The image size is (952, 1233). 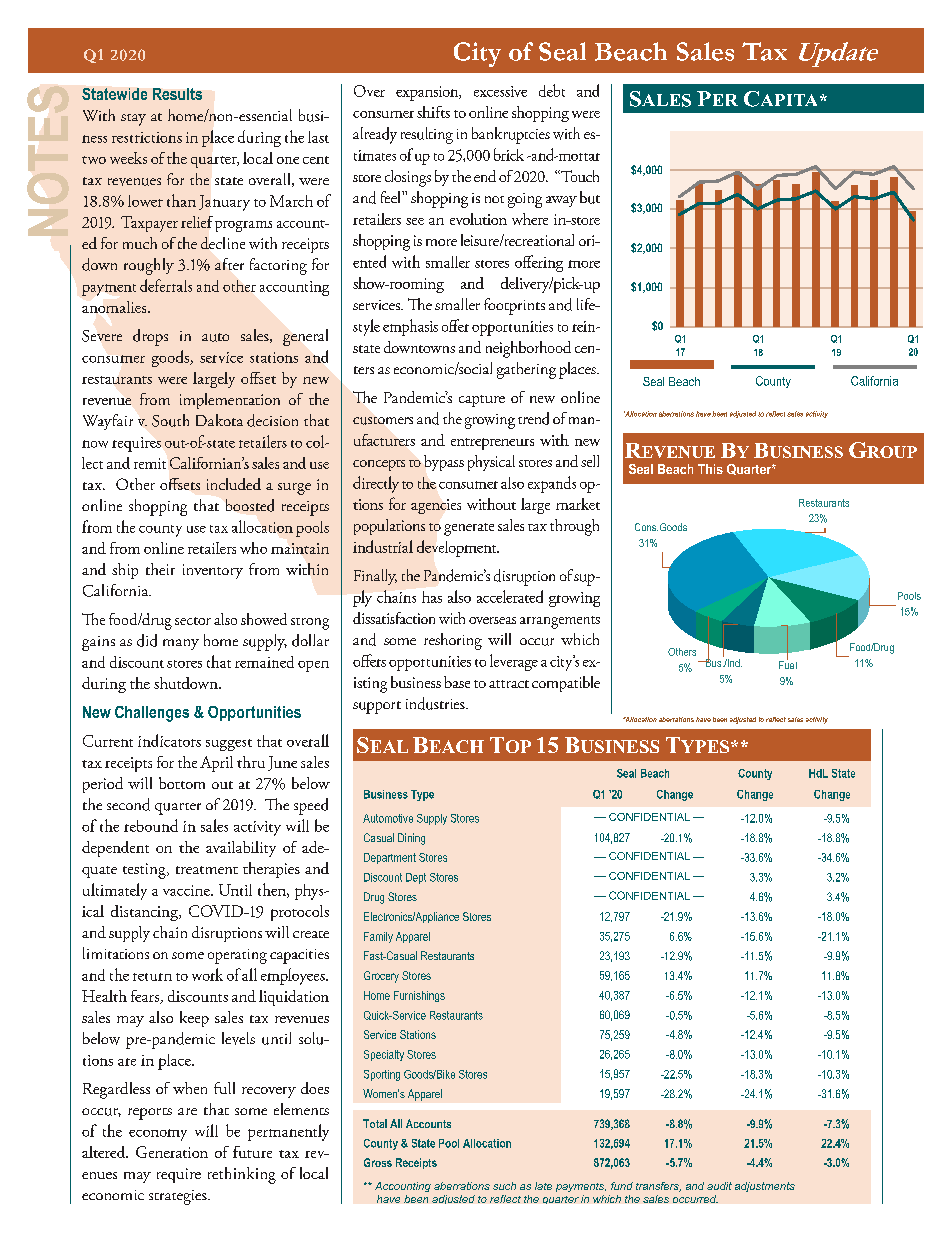 I want to click on shifts, so click(x=433, y=112).
